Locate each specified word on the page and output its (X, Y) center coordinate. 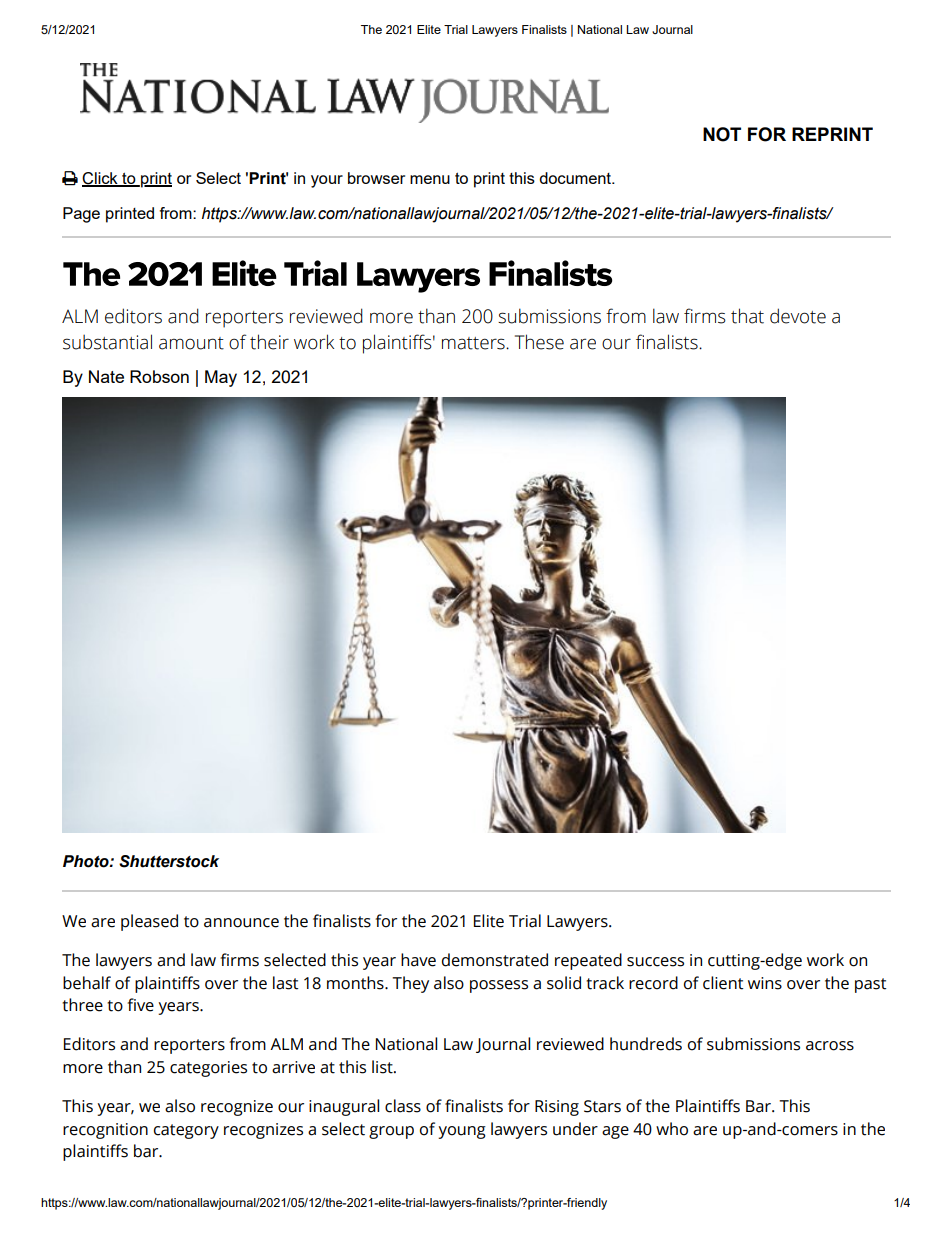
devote (798, 316)
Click (101, 179)
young (462, 1132)
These (539, 342)
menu (430, 179)
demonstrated (495, 960)
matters (474, 343)
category (186, 1131)
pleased (149, 922)
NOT (722, 134)
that (747, 316)
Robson (159, 376)
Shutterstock (169, 861)
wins (765, 983)
